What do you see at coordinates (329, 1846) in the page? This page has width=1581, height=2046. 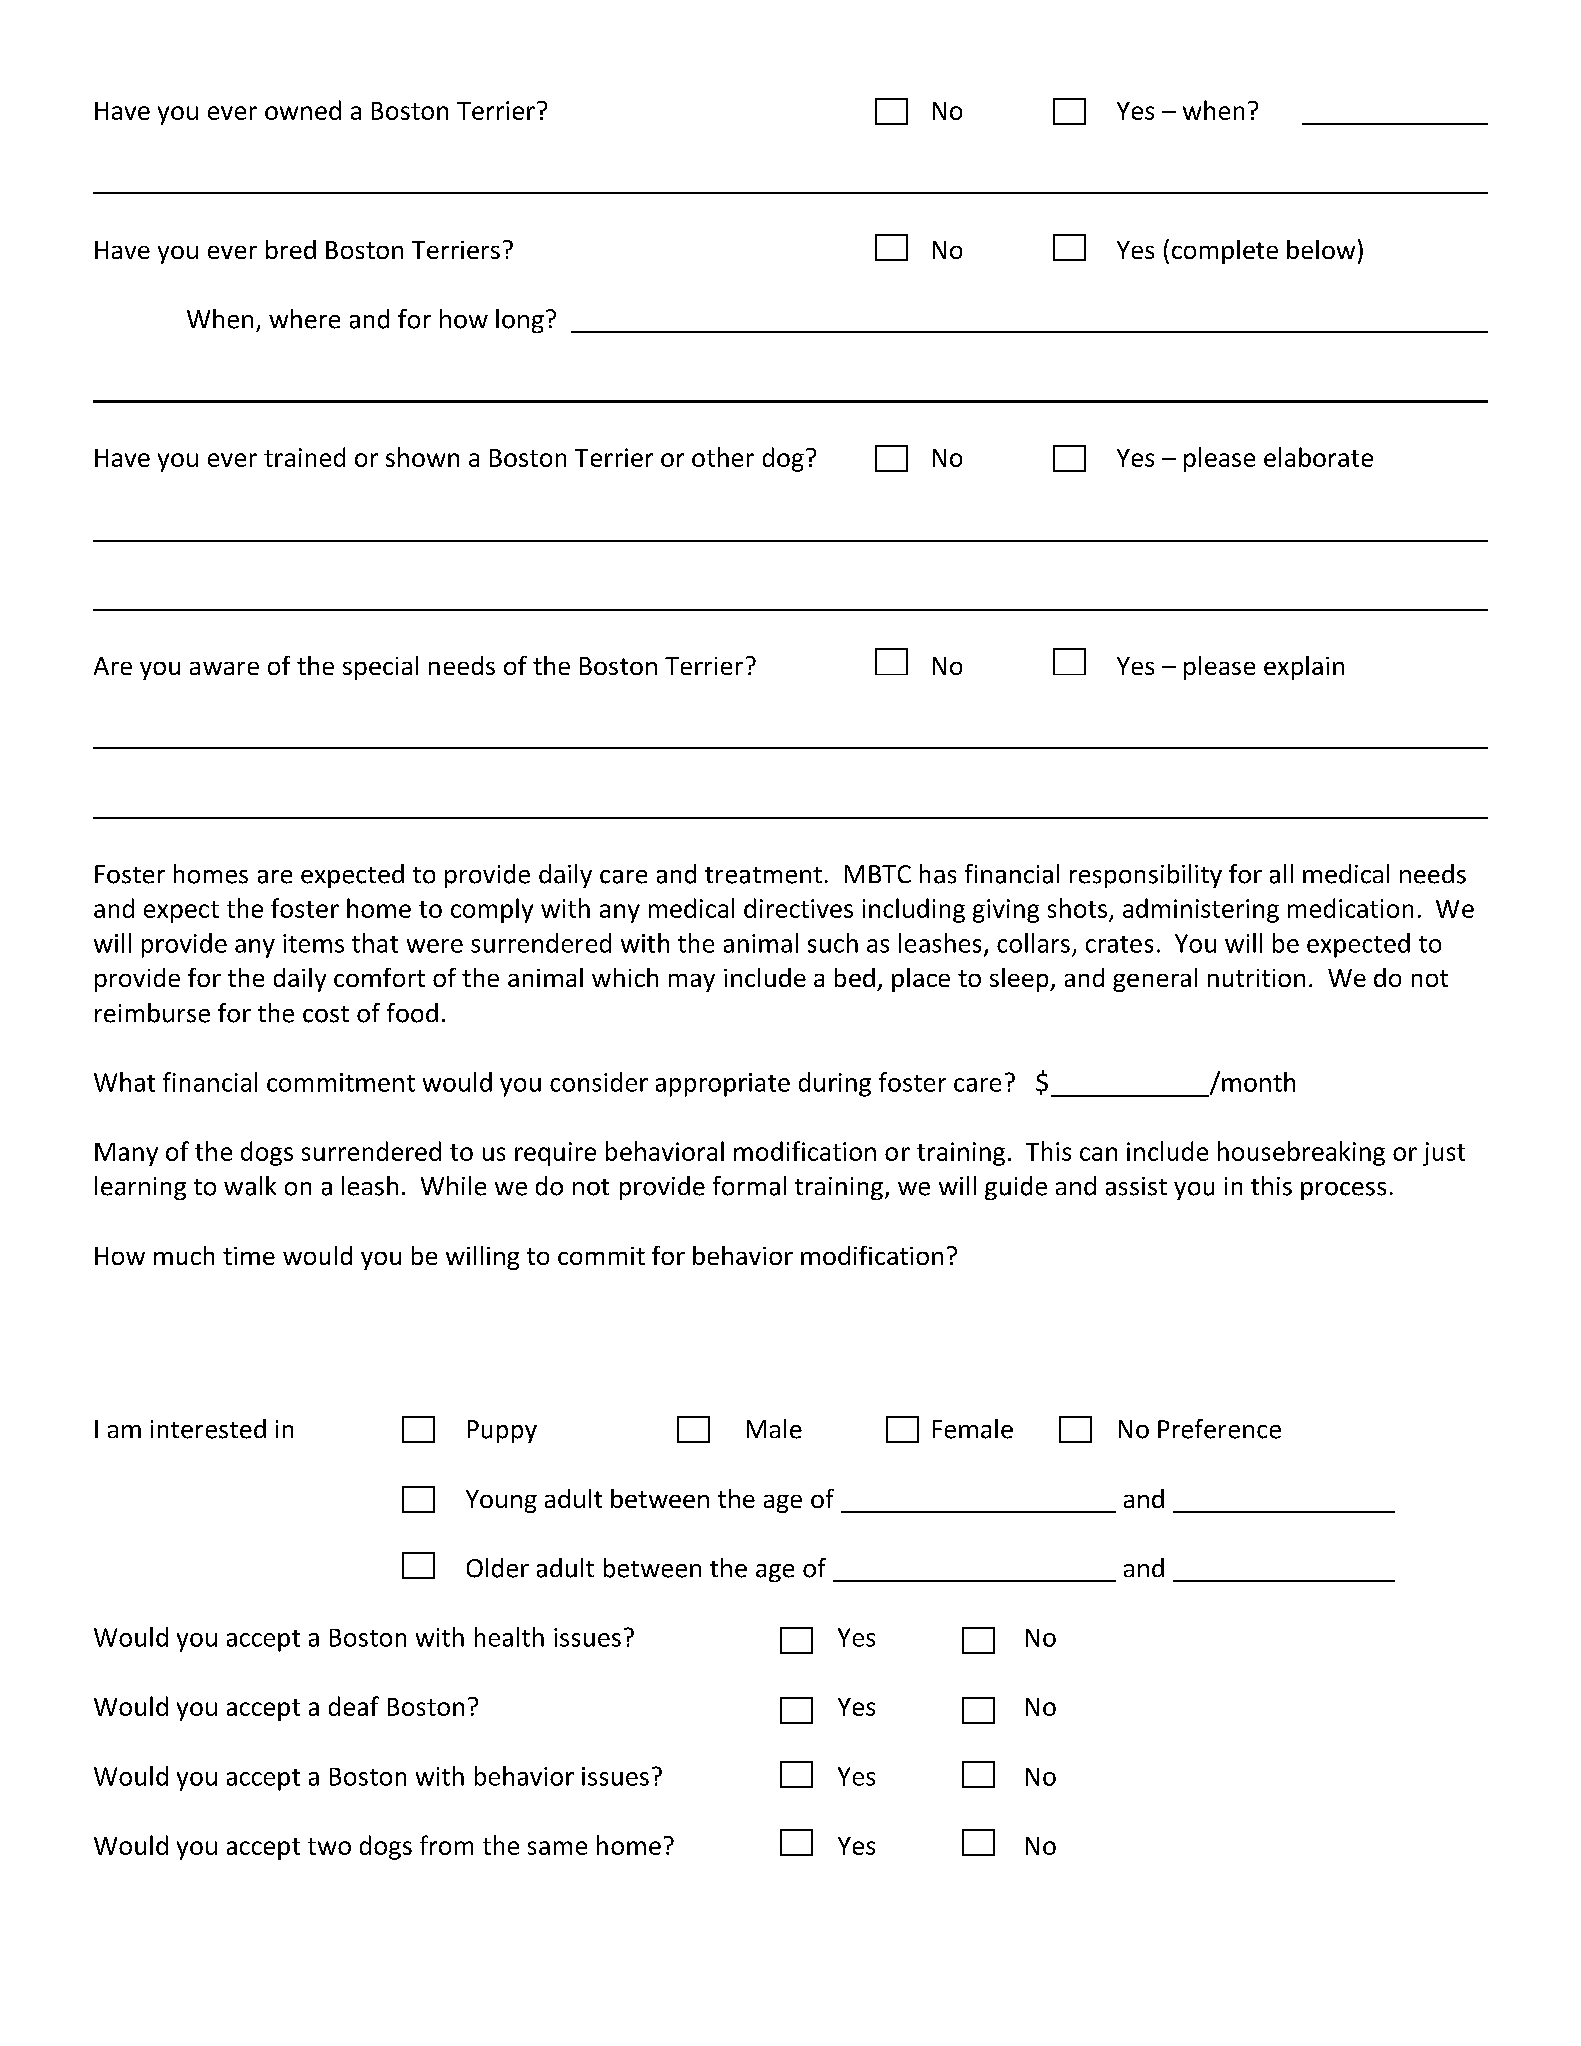 I see `two` at bounding box center [329, 1846].
